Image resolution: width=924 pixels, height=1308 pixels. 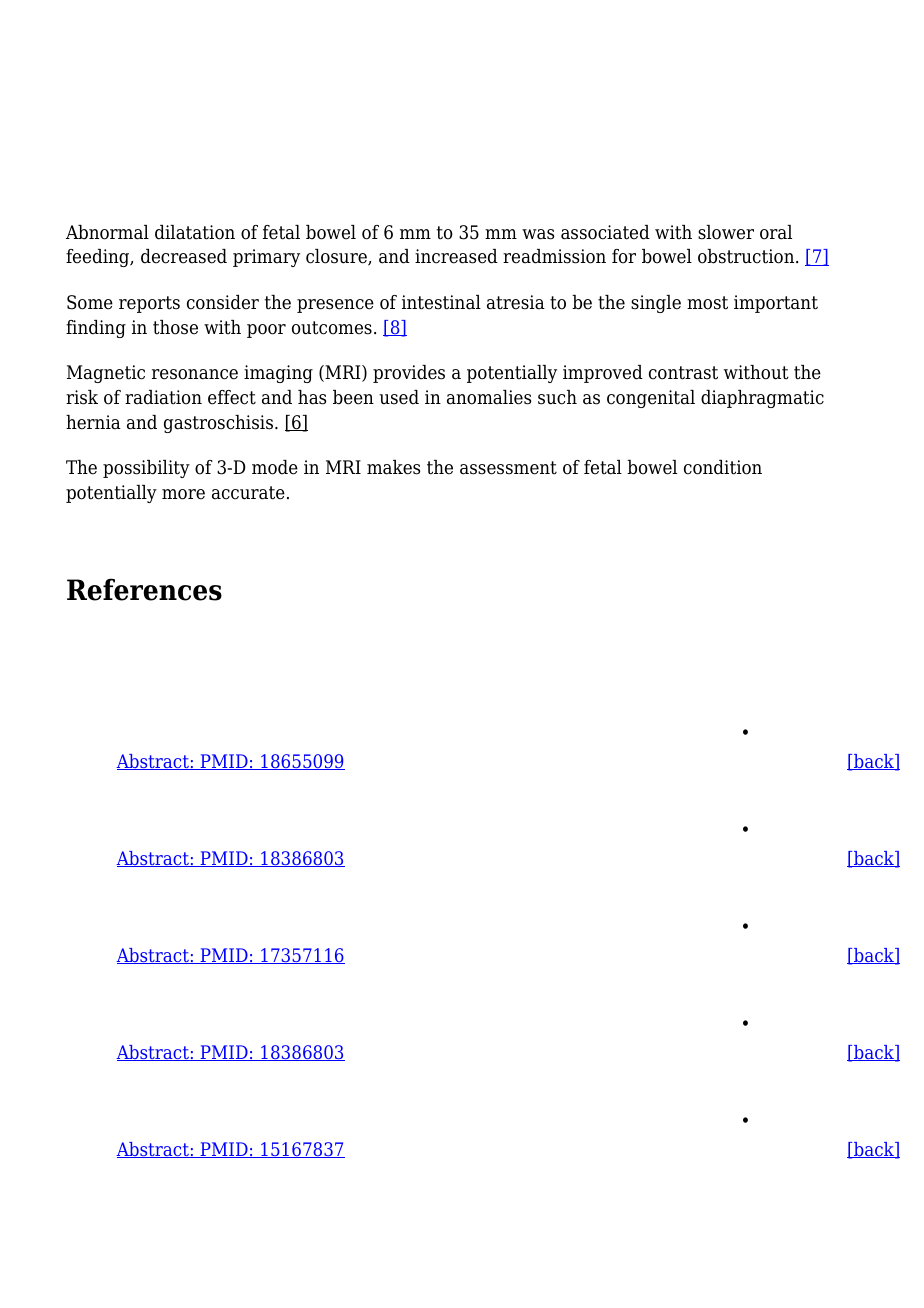 I want to click on assessment, so click(x=508, y=468).
